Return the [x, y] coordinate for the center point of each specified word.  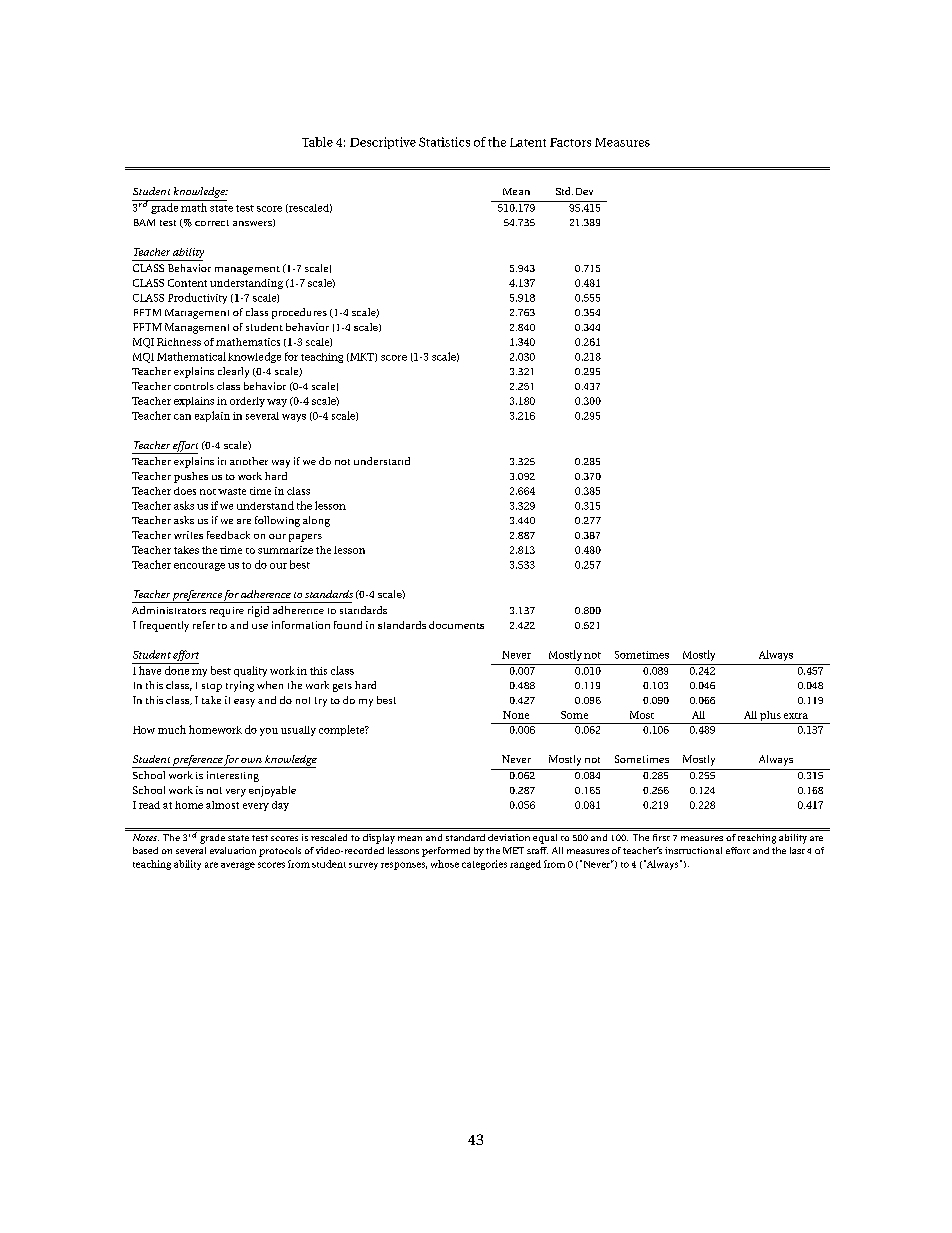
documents [456, 625]
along [316, 521]
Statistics [444, 142]
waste [232, 491]
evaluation [233, 850]
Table [317, 142]
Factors [570, 142]
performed [446, 852]
